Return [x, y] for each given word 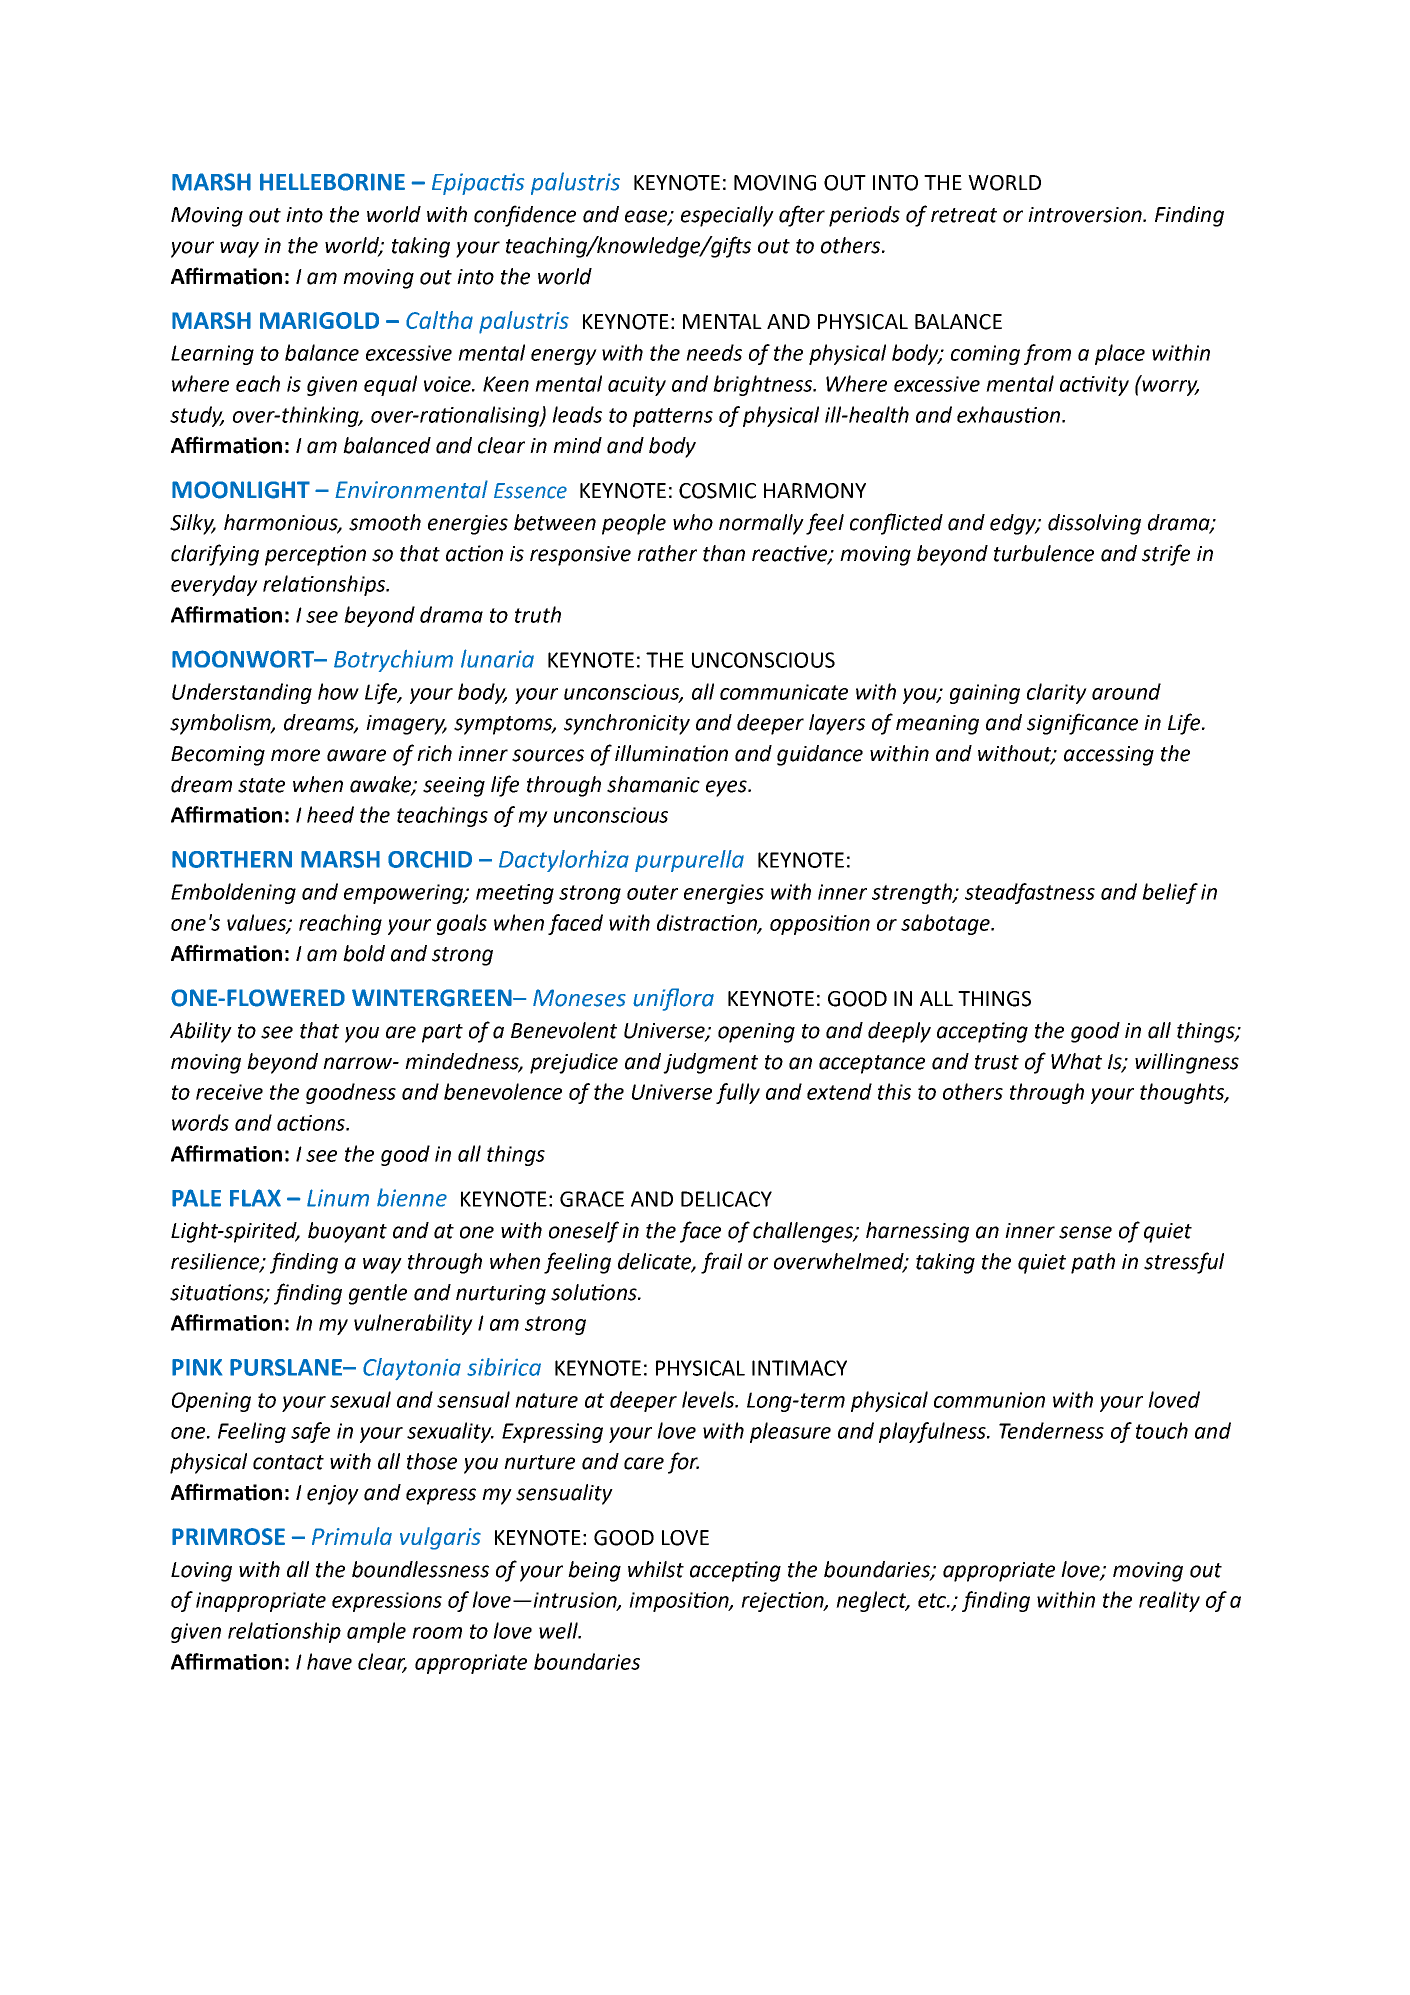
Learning [212, 355]
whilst [656, 1569]
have [329, 1661]
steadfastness [1030, 893]
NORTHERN [232, 859]
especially [727, 216]
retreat [964, 215]
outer [652, 892]
